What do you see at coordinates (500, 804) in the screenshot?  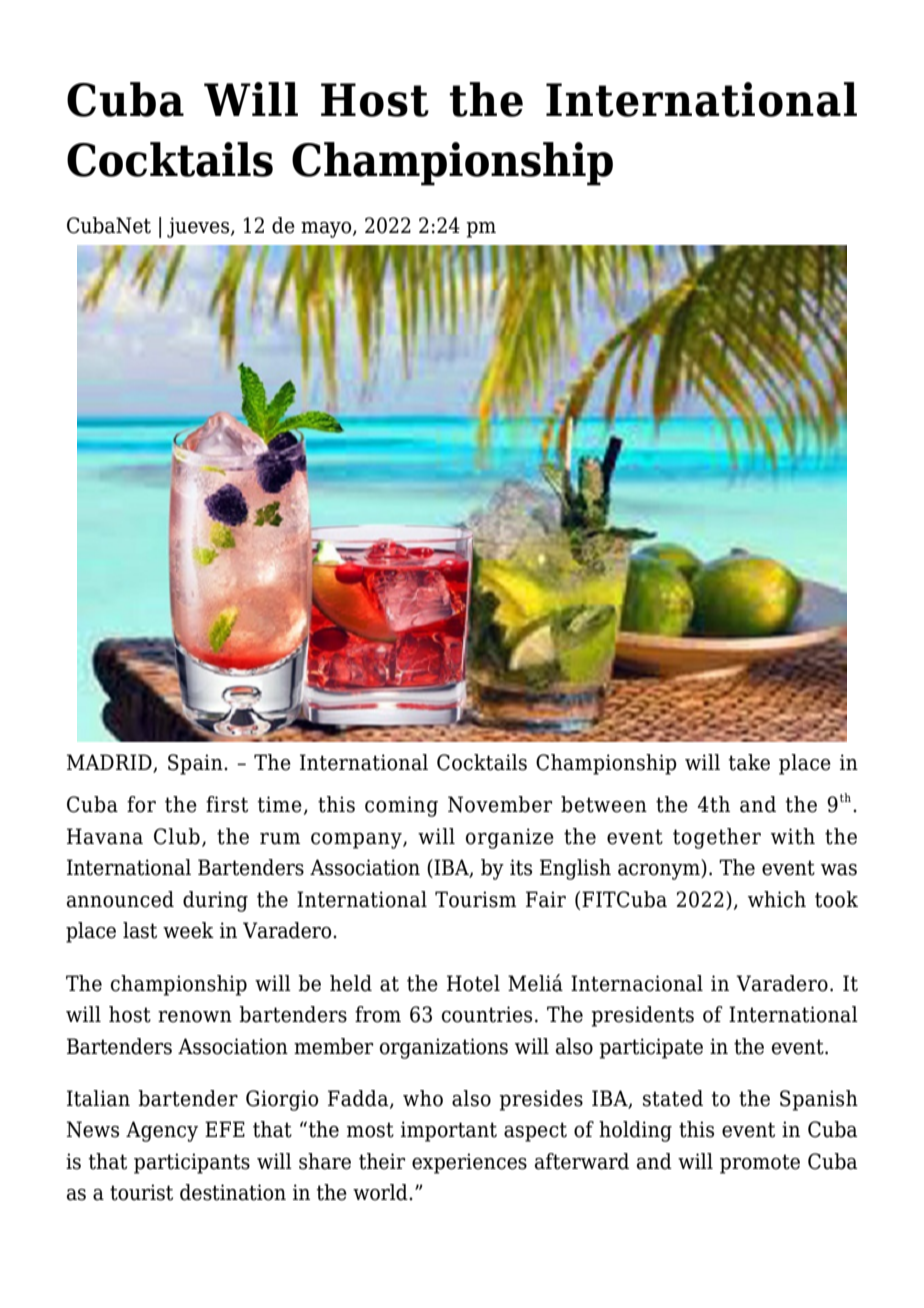 I see `November` at bounding box center [500, 804].
